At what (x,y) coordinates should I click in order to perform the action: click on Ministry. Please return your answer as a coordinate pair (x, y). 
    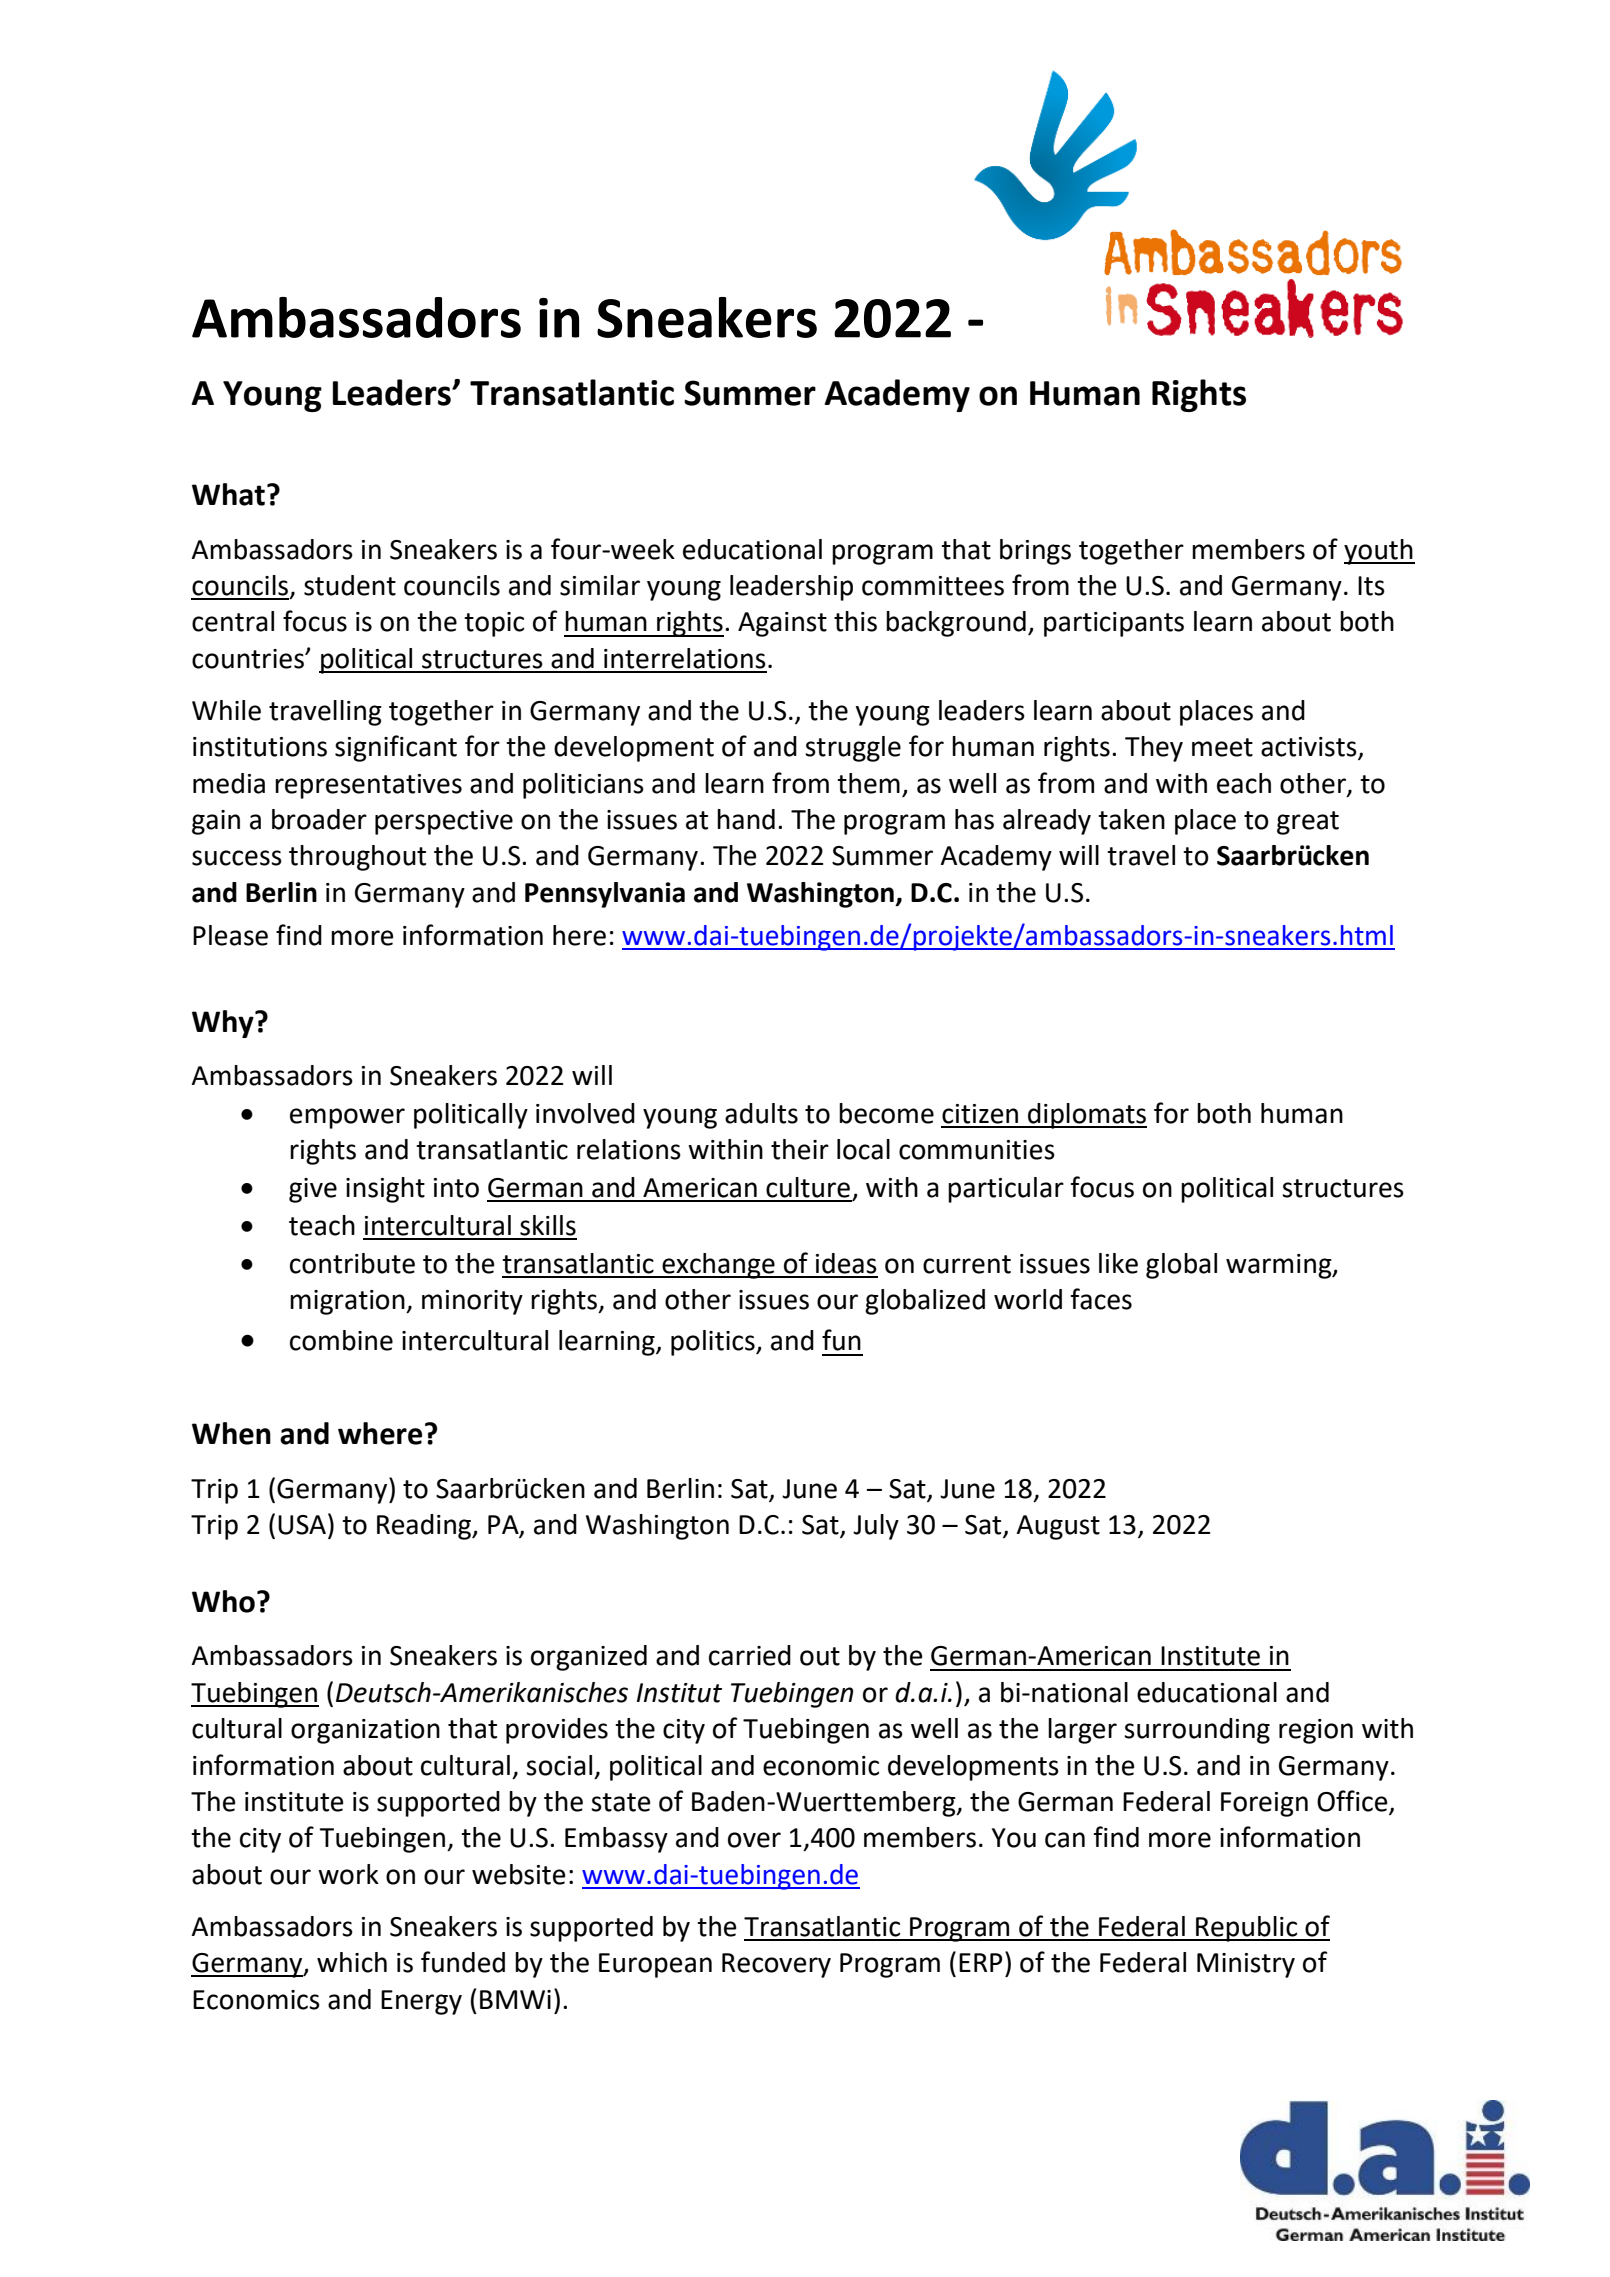
    Looking at the image, I should click on (1246, 1965).
